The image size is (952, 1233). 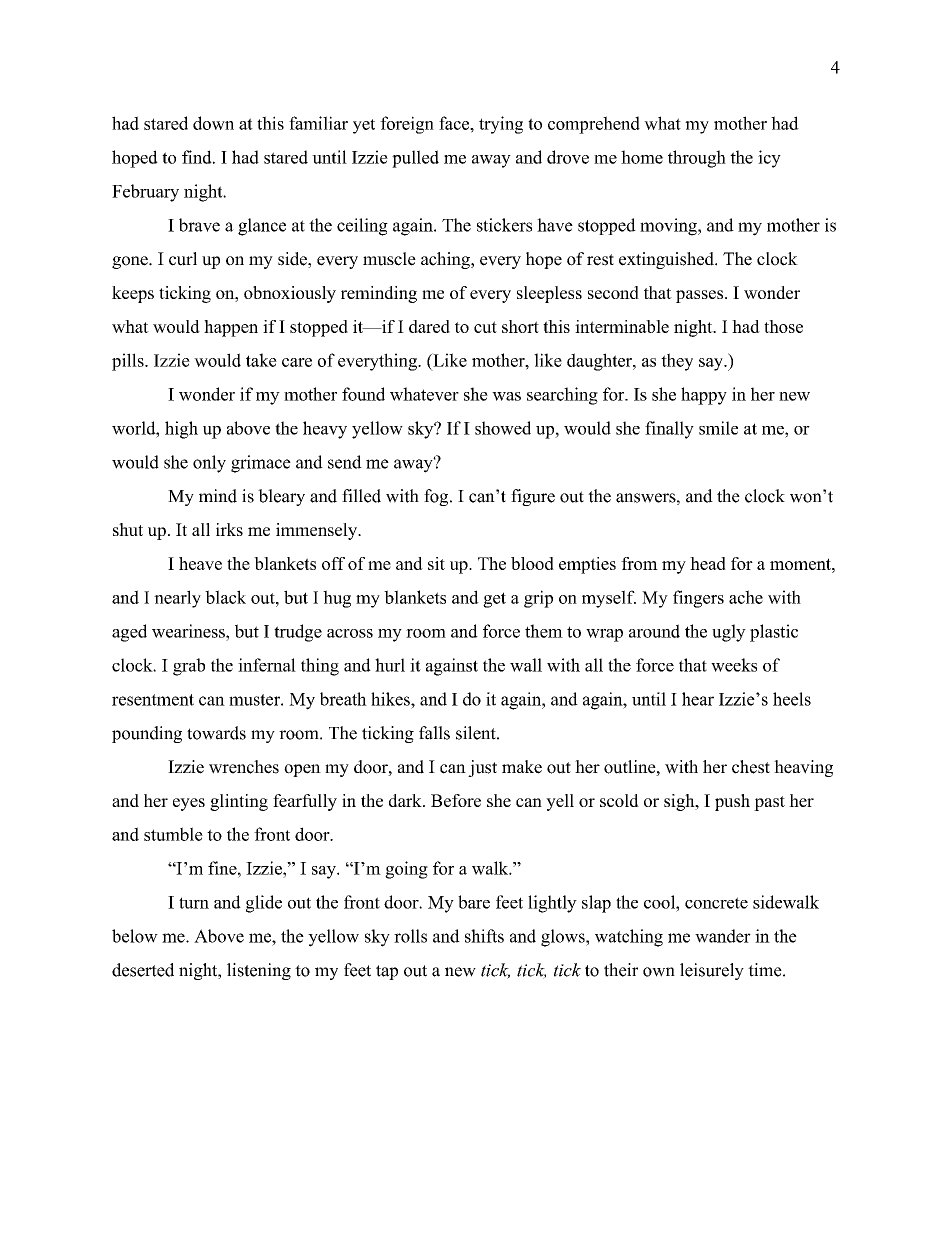 I want to click on face, so click(x=455, y=123).
